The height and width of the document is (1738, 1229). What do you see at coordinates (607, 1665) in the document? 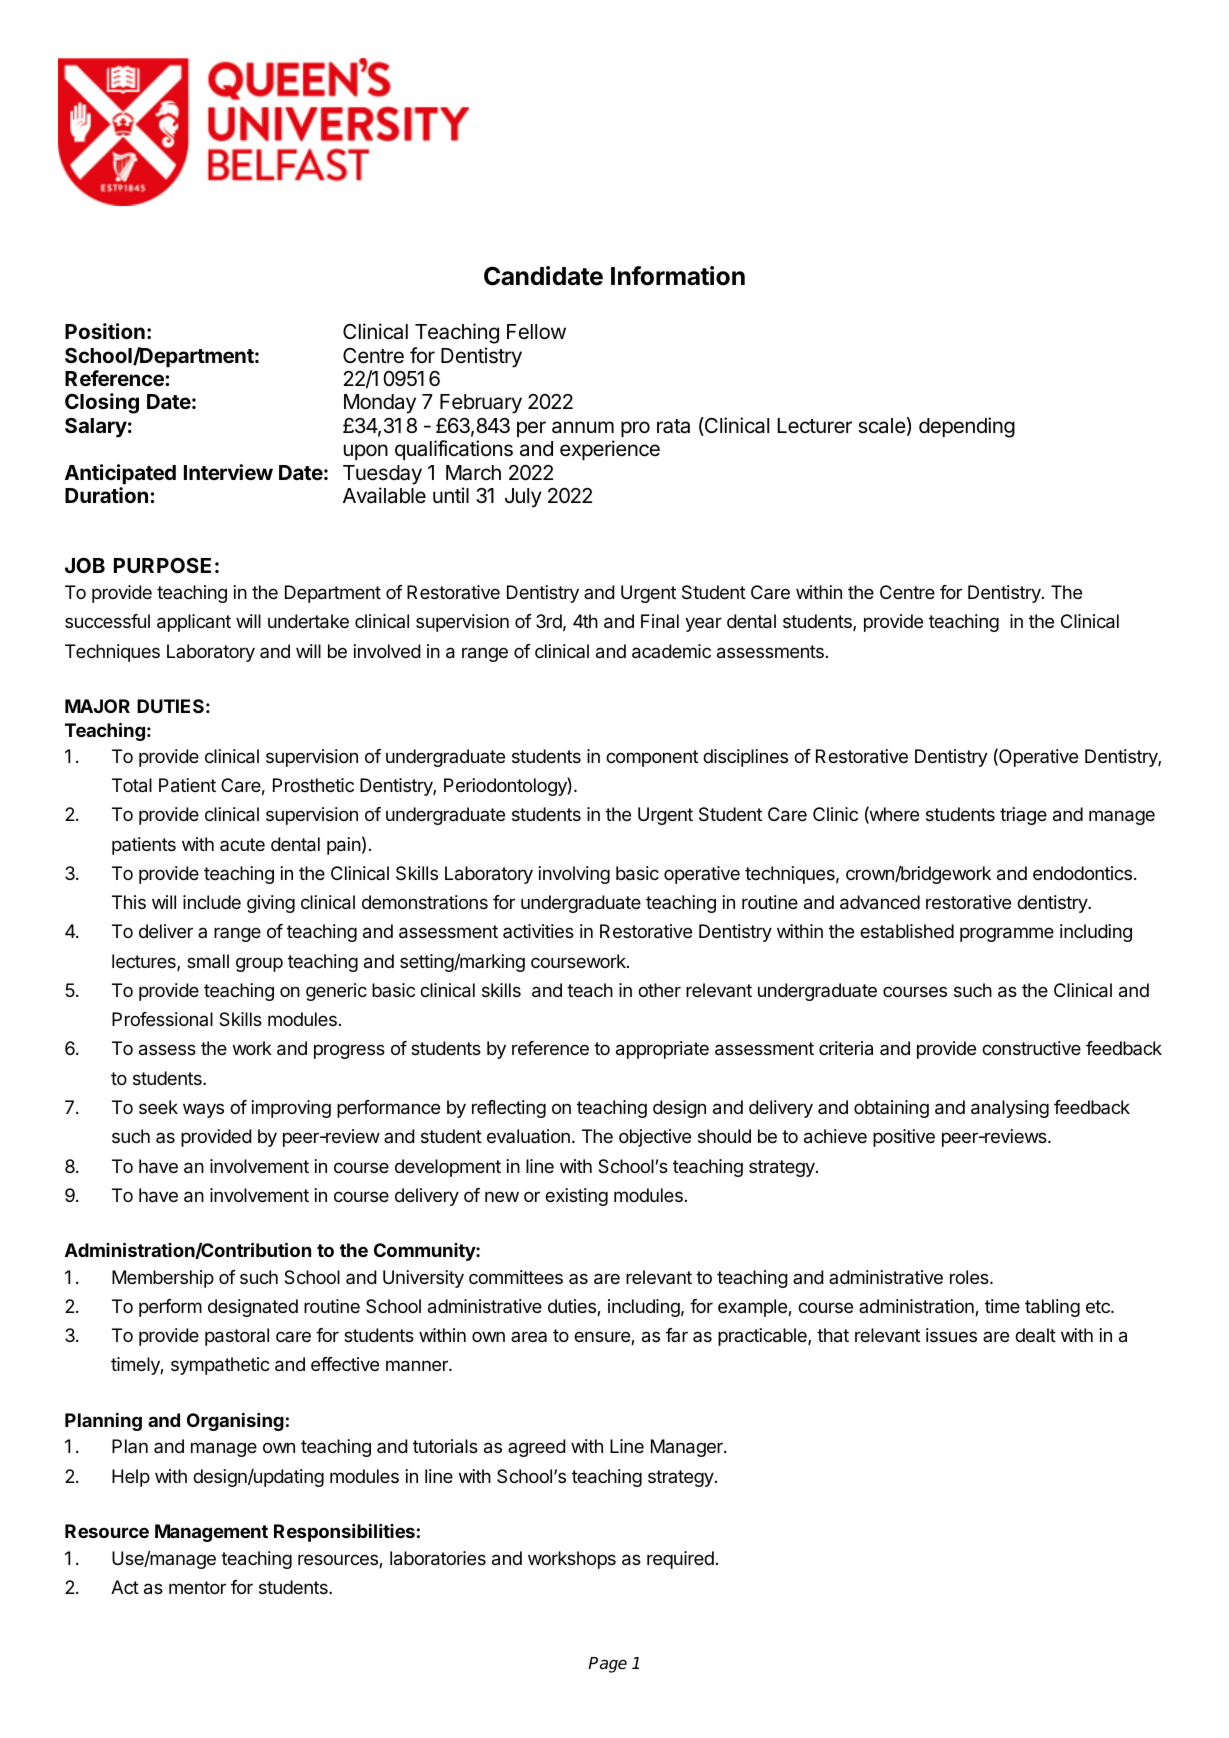
I see `Page` at bounding box center [607, 1665].
